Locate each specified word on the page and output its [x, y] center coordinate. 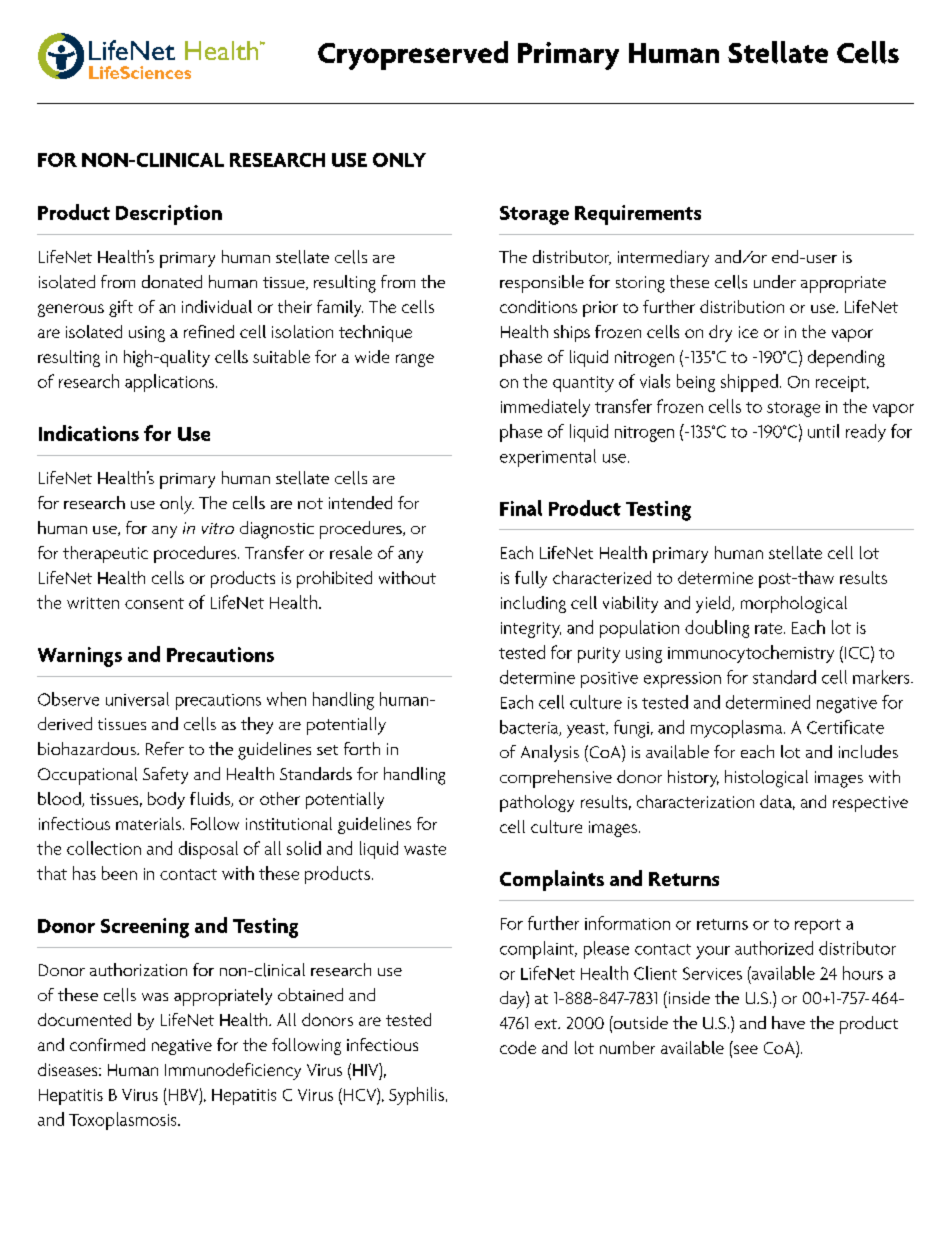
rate [770, 628]
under [775, 281]
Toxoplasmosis [124, 1121]
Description [169, 215]
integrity [531, 630]
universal [137, 699]
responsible [542, 284]
